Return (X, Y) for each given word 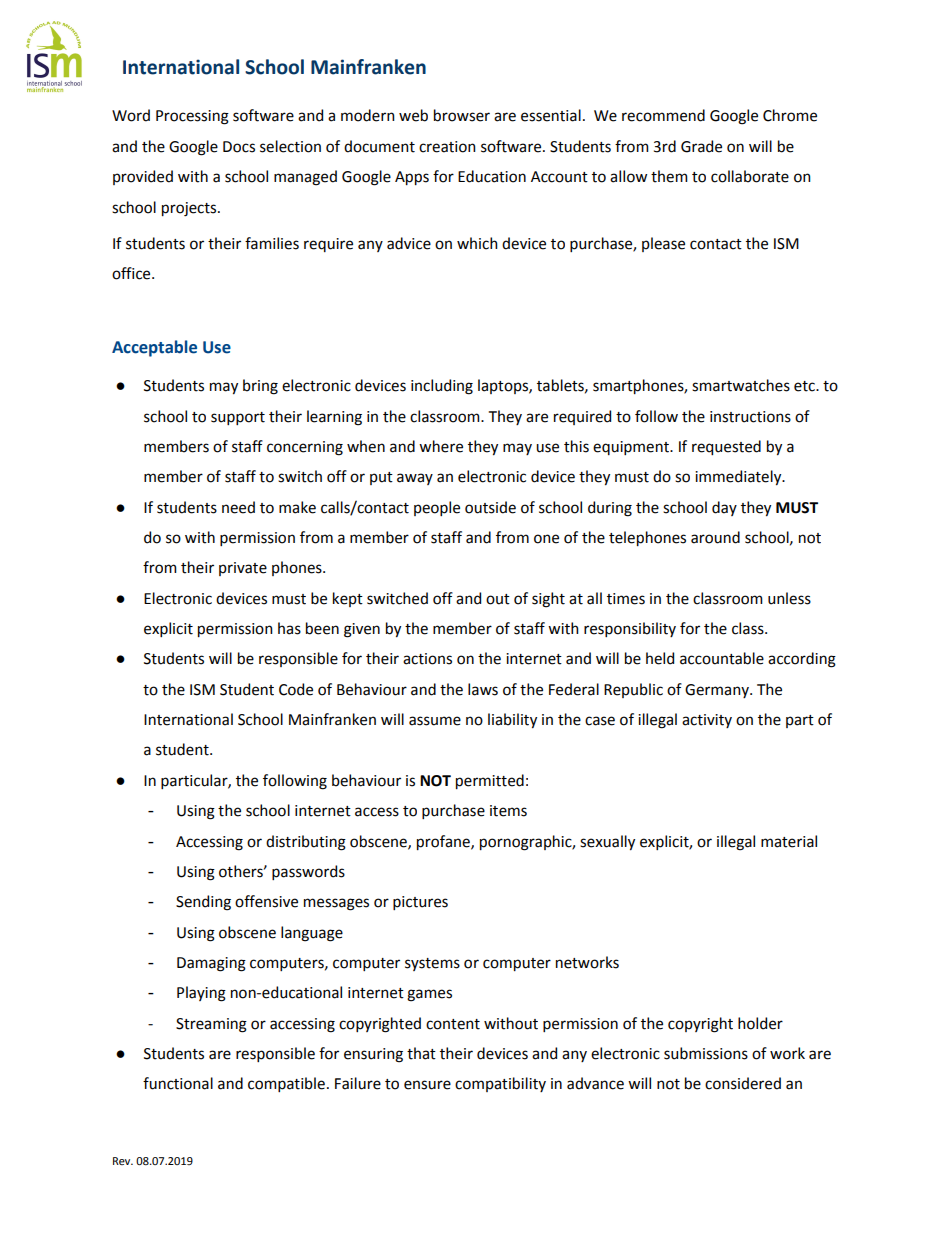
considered (743, 1083)
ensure (427, 1085)
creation (447, 147)
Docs (239, 147)
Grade (701, 146)
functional (178, 1083)
